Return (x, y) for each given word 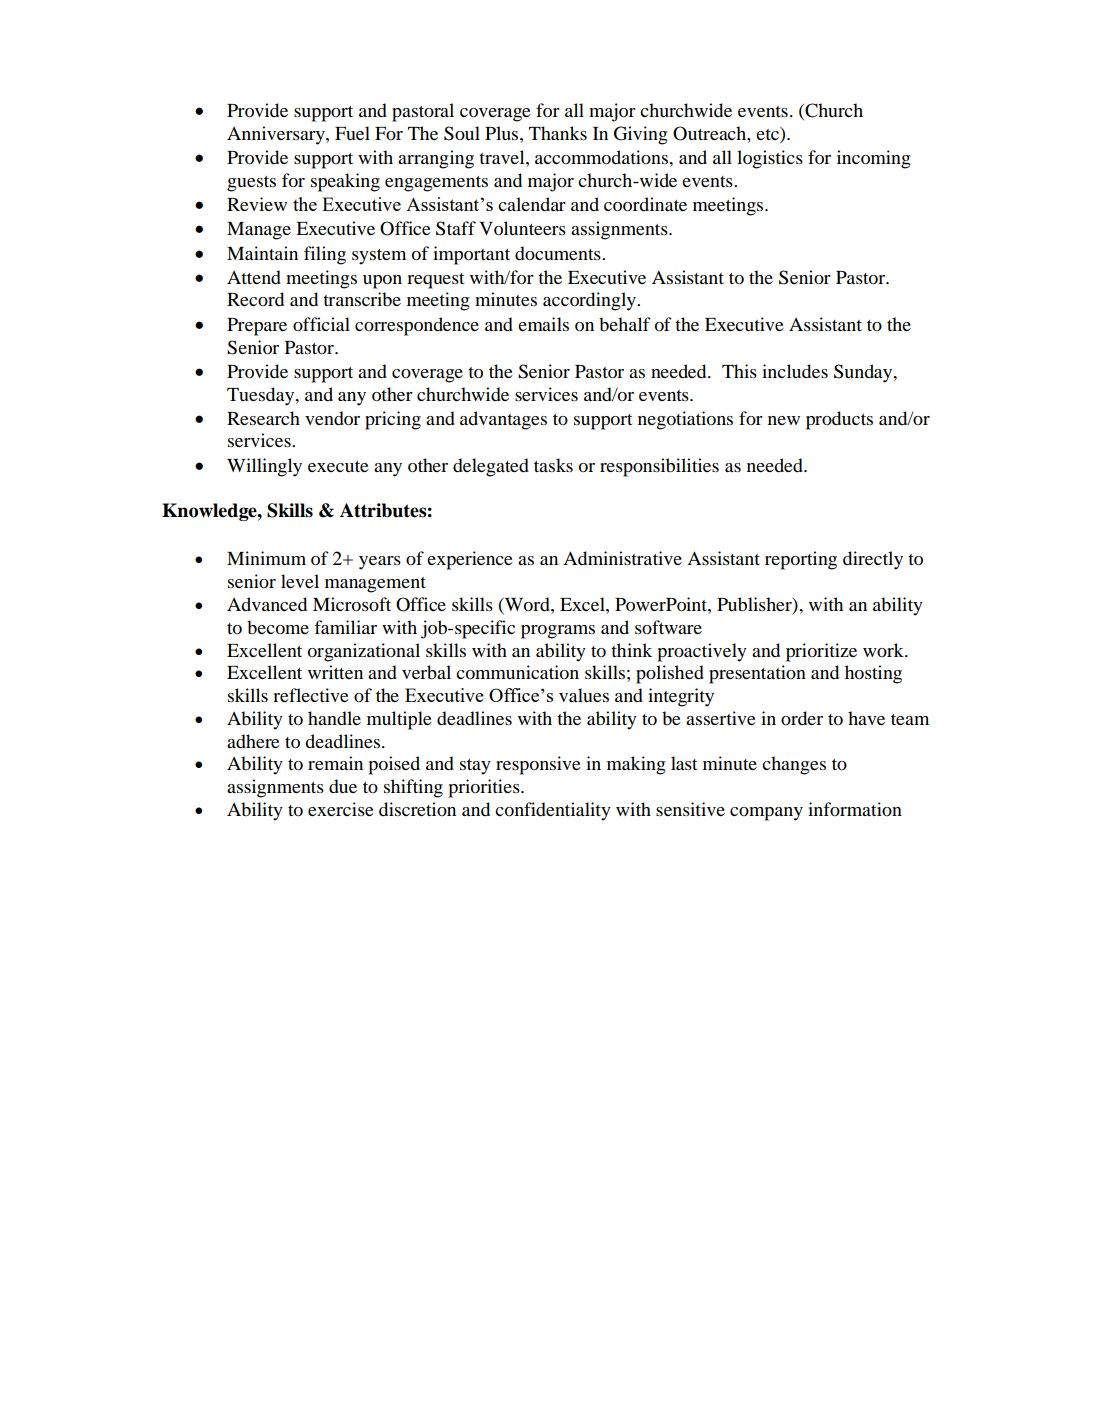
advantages (503, 420)
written (335, 672)
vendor (332, 418)
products (839, 420)
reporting (801, 560)
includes (795, 371)
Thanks (558, 133)
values (584, 695)
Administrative (622, 558)
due (343, 786)
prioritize (821, 652)
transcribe (362, 299)
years (380, 563)
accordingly (590, 301)
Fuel (352, 133)
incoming (873, 159)
